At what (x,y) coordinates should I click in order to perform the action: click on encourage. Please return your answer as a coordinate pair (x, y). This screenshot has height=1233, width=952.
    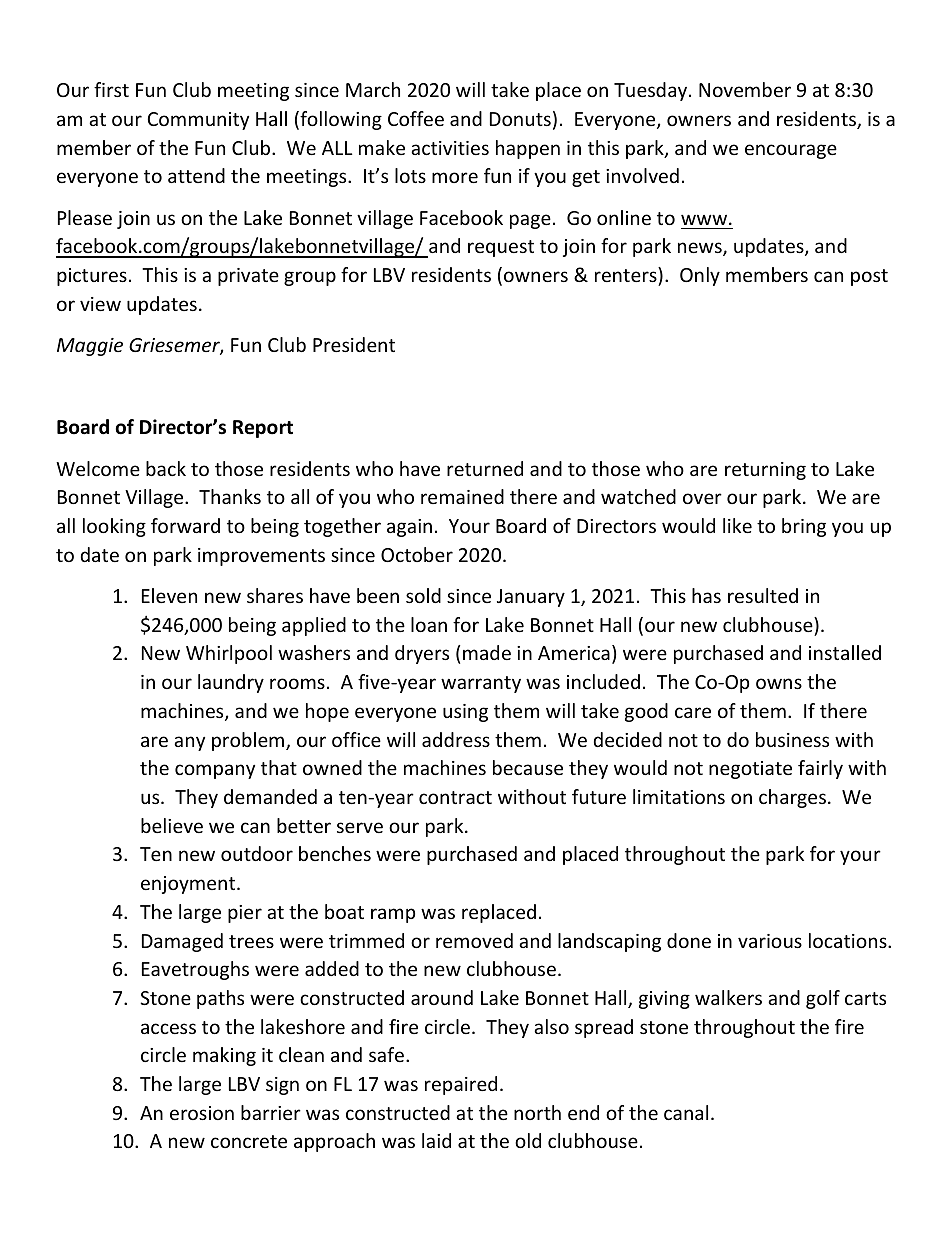
    Looking at the image, I should click on (791, 151).
